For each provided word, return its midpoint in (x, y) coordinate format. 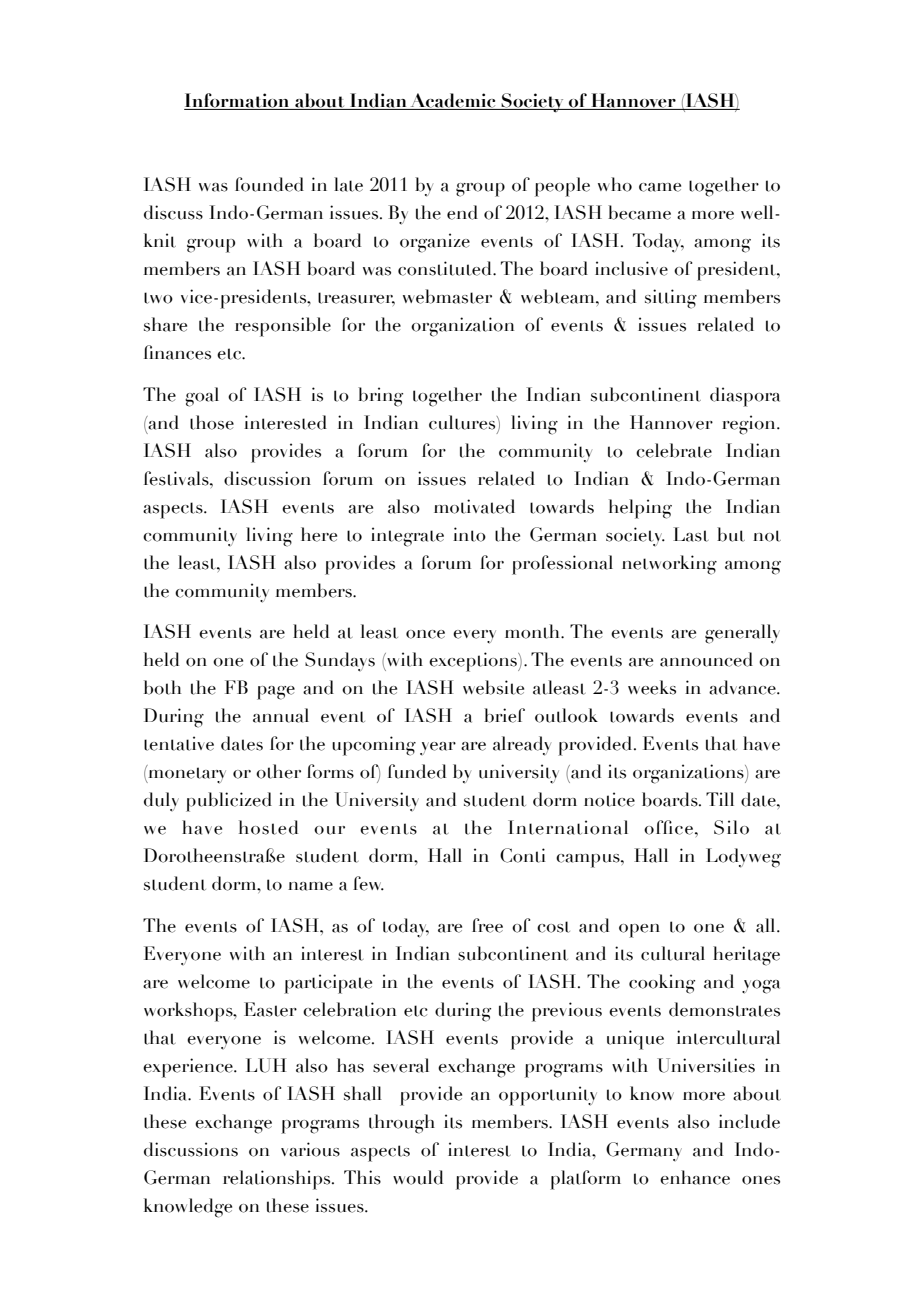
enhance (695, 1177)
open (639, 931)
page (276, 693)
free (487, 925)
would (418, 1177)
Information (238, 101)
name (310, 886)
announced (706, 659)
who (615, 184)
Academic (453, 101)
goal (202, 397)
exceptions (474, 662)
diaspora (745, 397)
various (310, 1149)
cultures (463, 422)
